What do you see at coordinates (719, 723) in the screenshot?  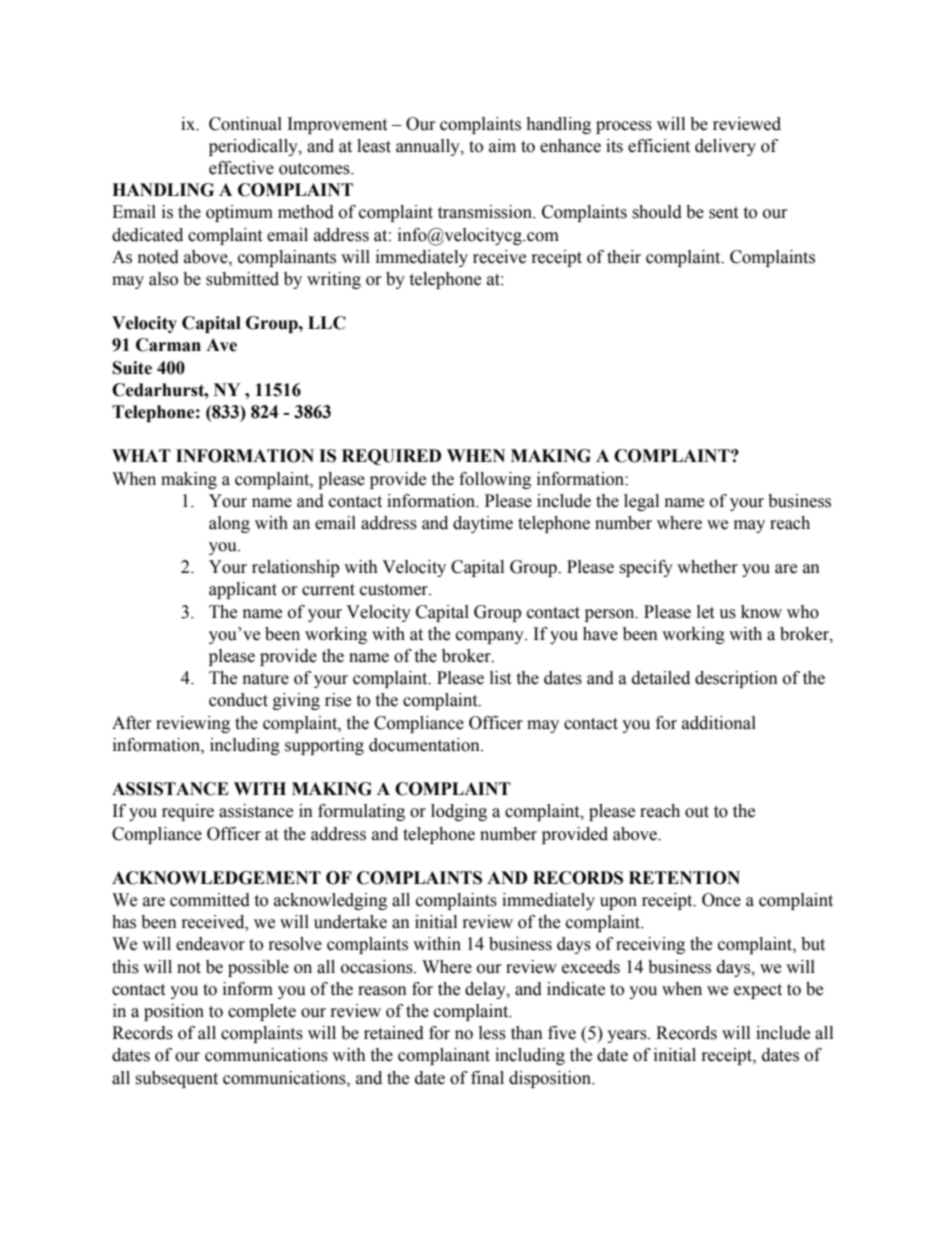 I see `additional` at bounding box center [719, 723].
